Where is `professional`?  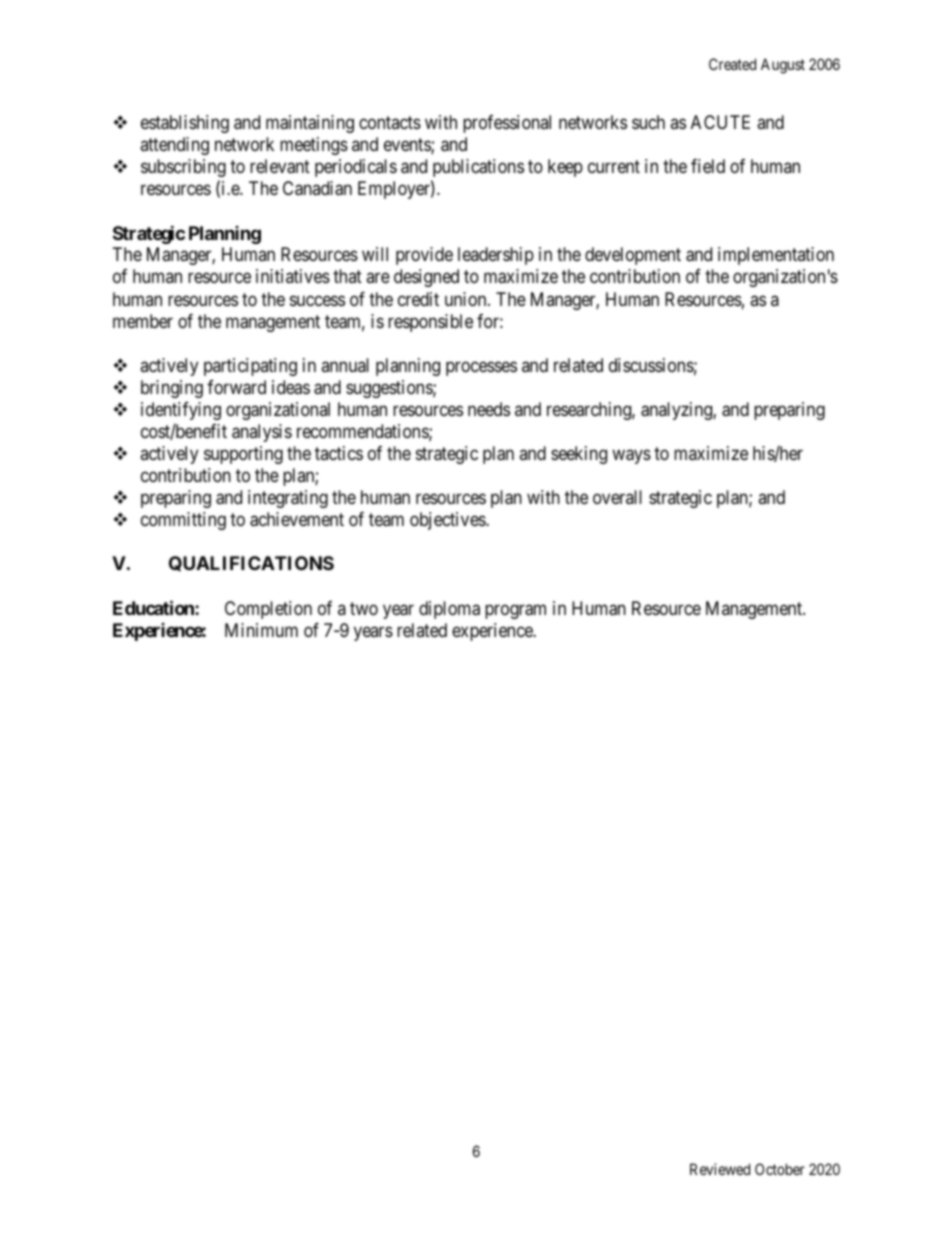
professional is located at coordinates (507, 124).
